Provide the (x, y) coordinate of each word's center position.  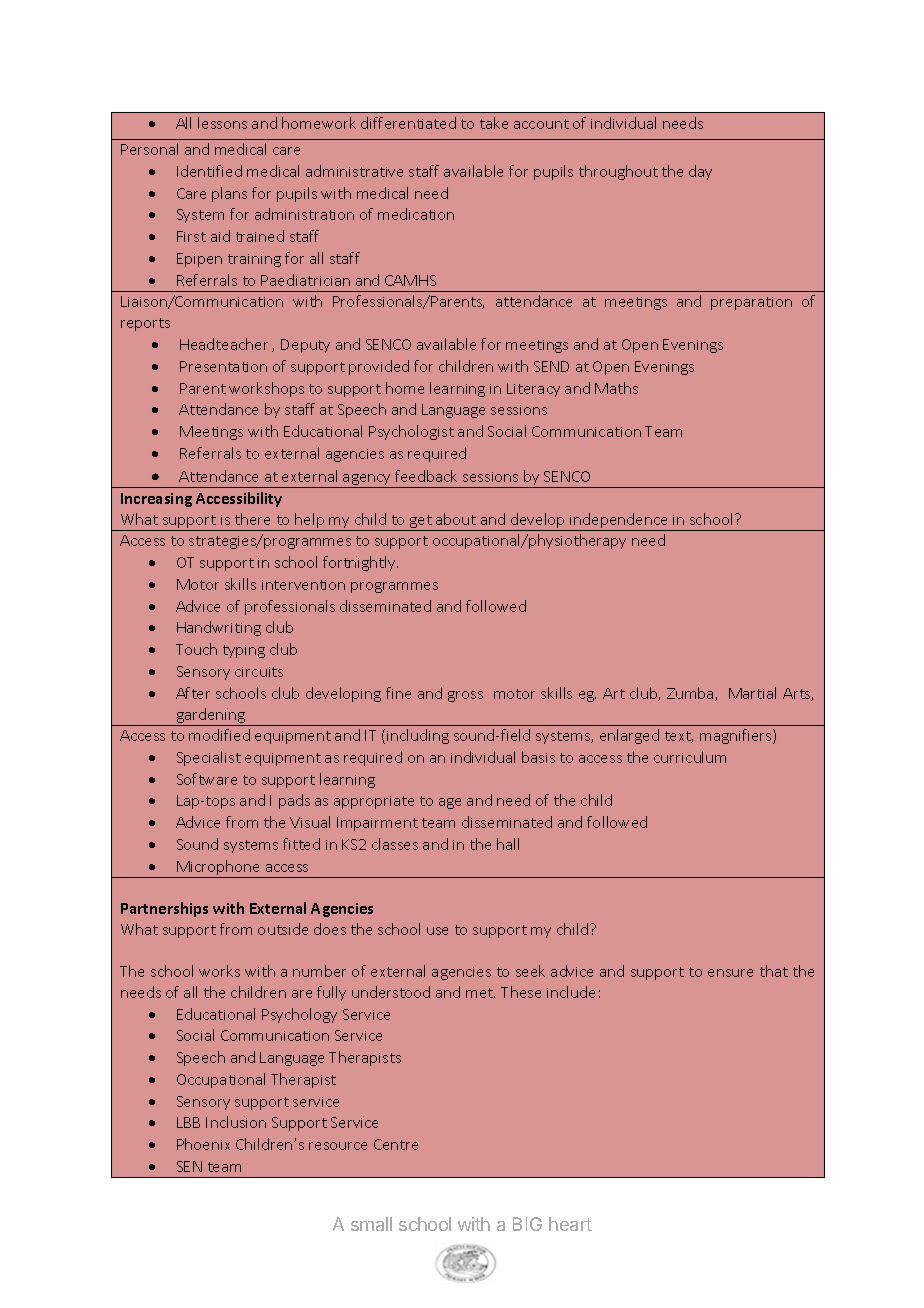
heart (570, 1224)
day (700, 172)
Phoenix (203, 1144)
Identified (209, 171)
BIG (527, 1224)
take (494, 123)
